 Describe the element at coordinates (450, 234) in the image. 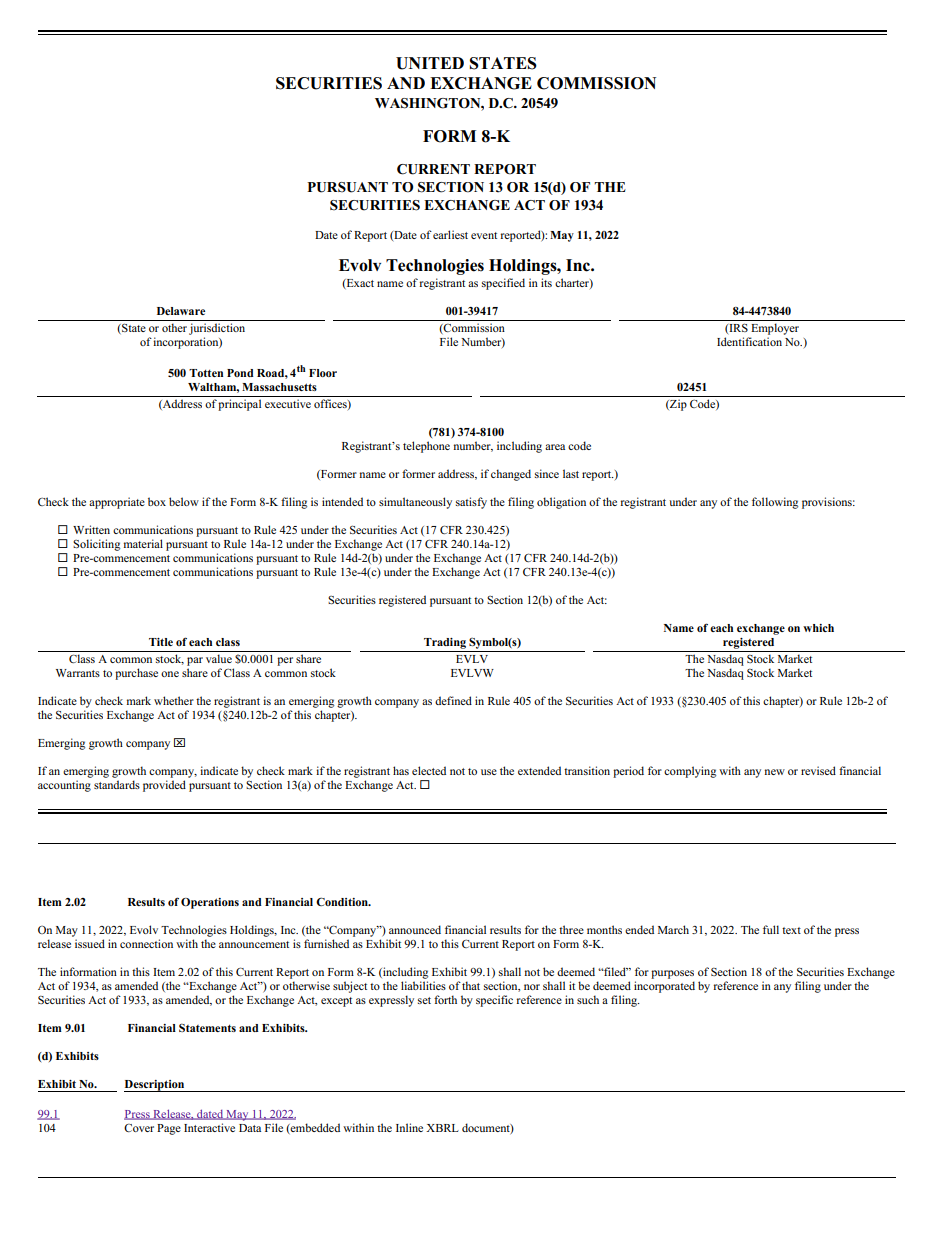

I see `earliest` at that location.
